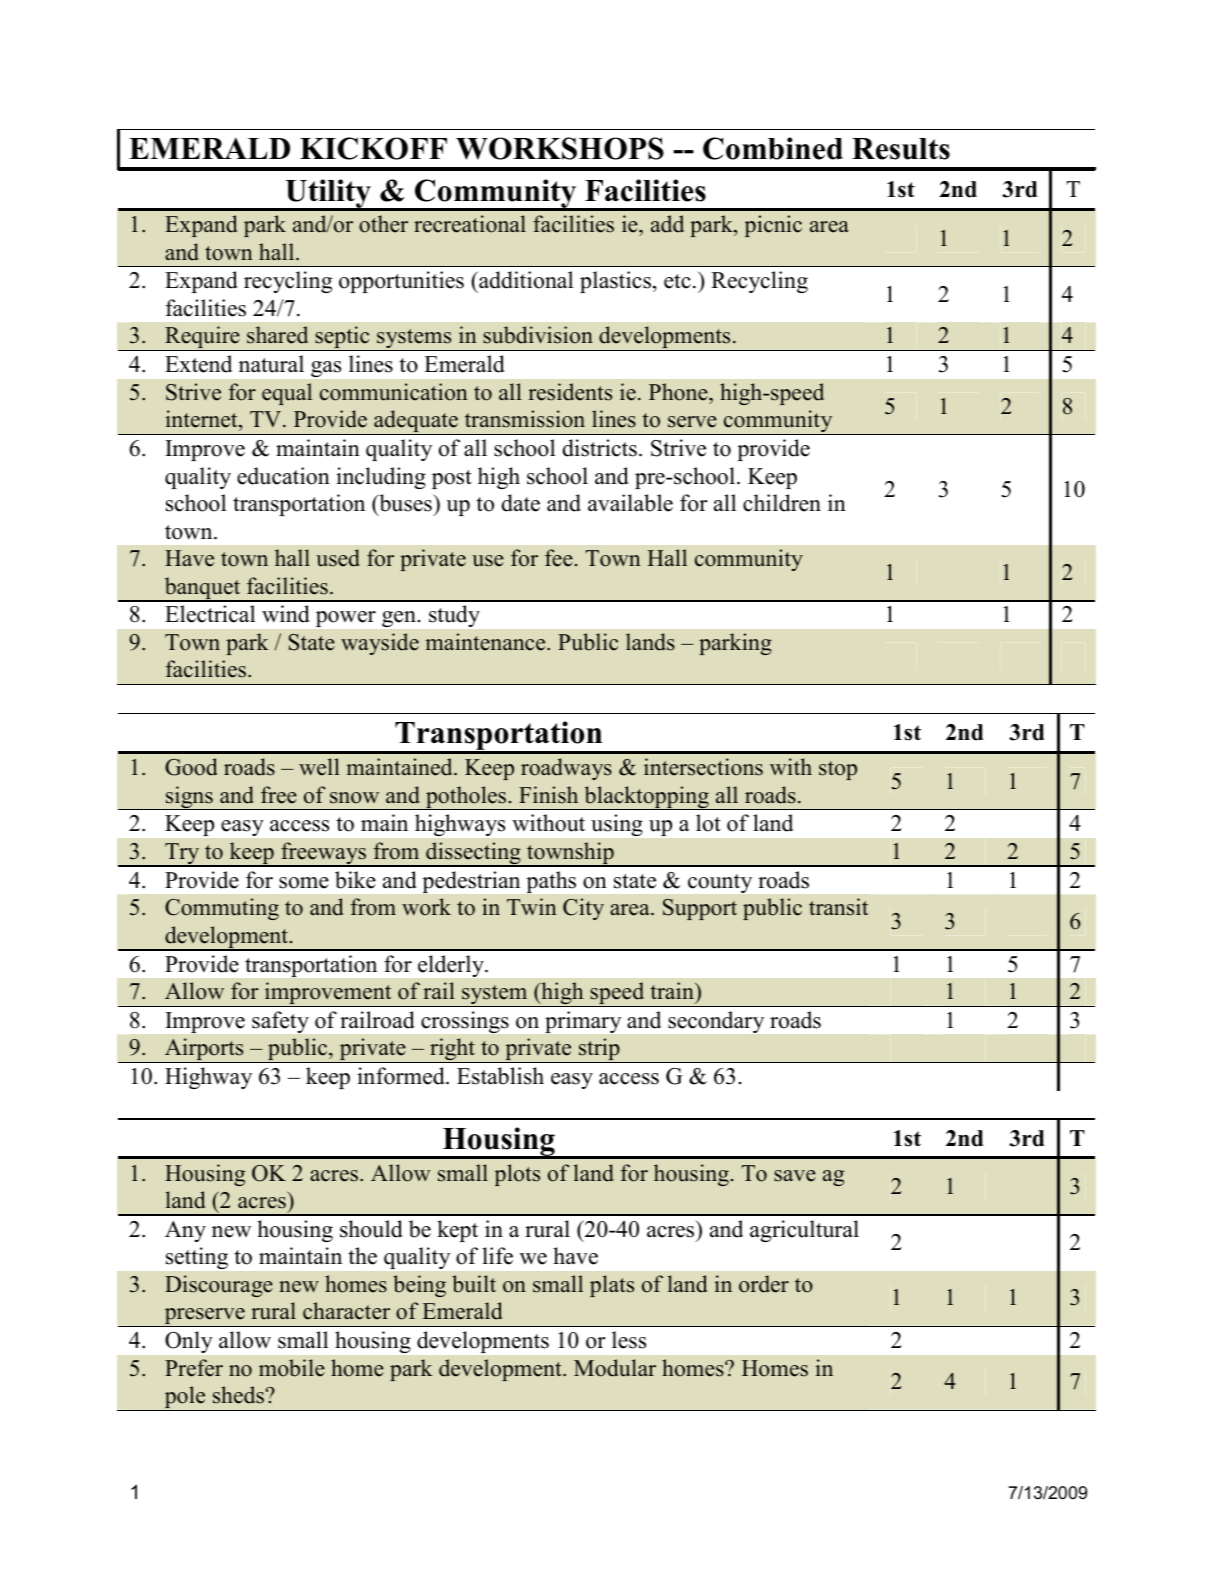 The height and width of the screenshot is (1576, 1218). Describe the element at coordinates (773, 148) in the screenshot. I see `Combined` at that location.
